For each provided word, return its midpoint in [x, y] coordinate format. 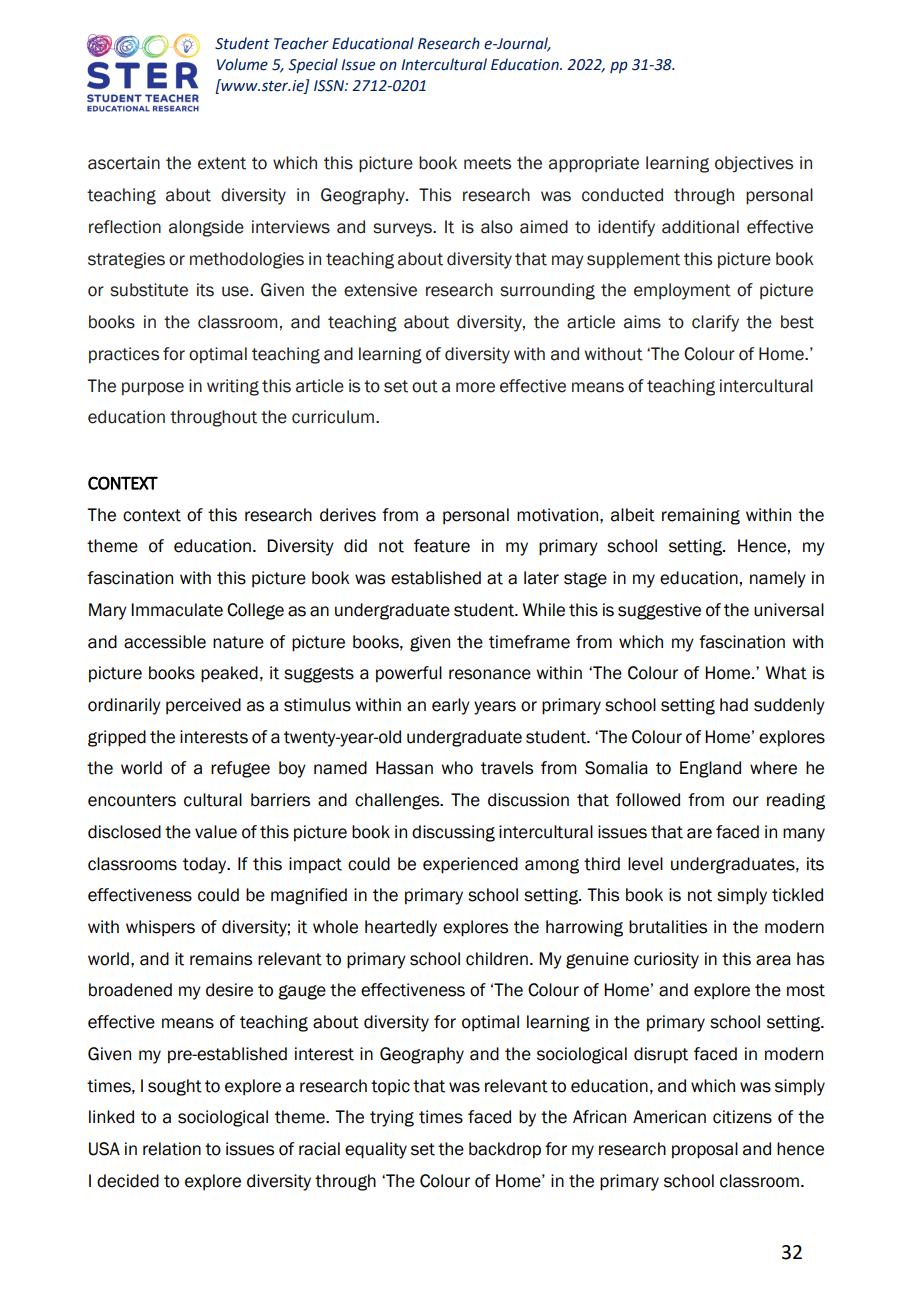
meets [487, 163]
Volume [242, 64]
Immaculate [177, 610]
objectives [754, 164]
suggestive [659, 611]
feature [442, 546]
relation [172, 1149]
